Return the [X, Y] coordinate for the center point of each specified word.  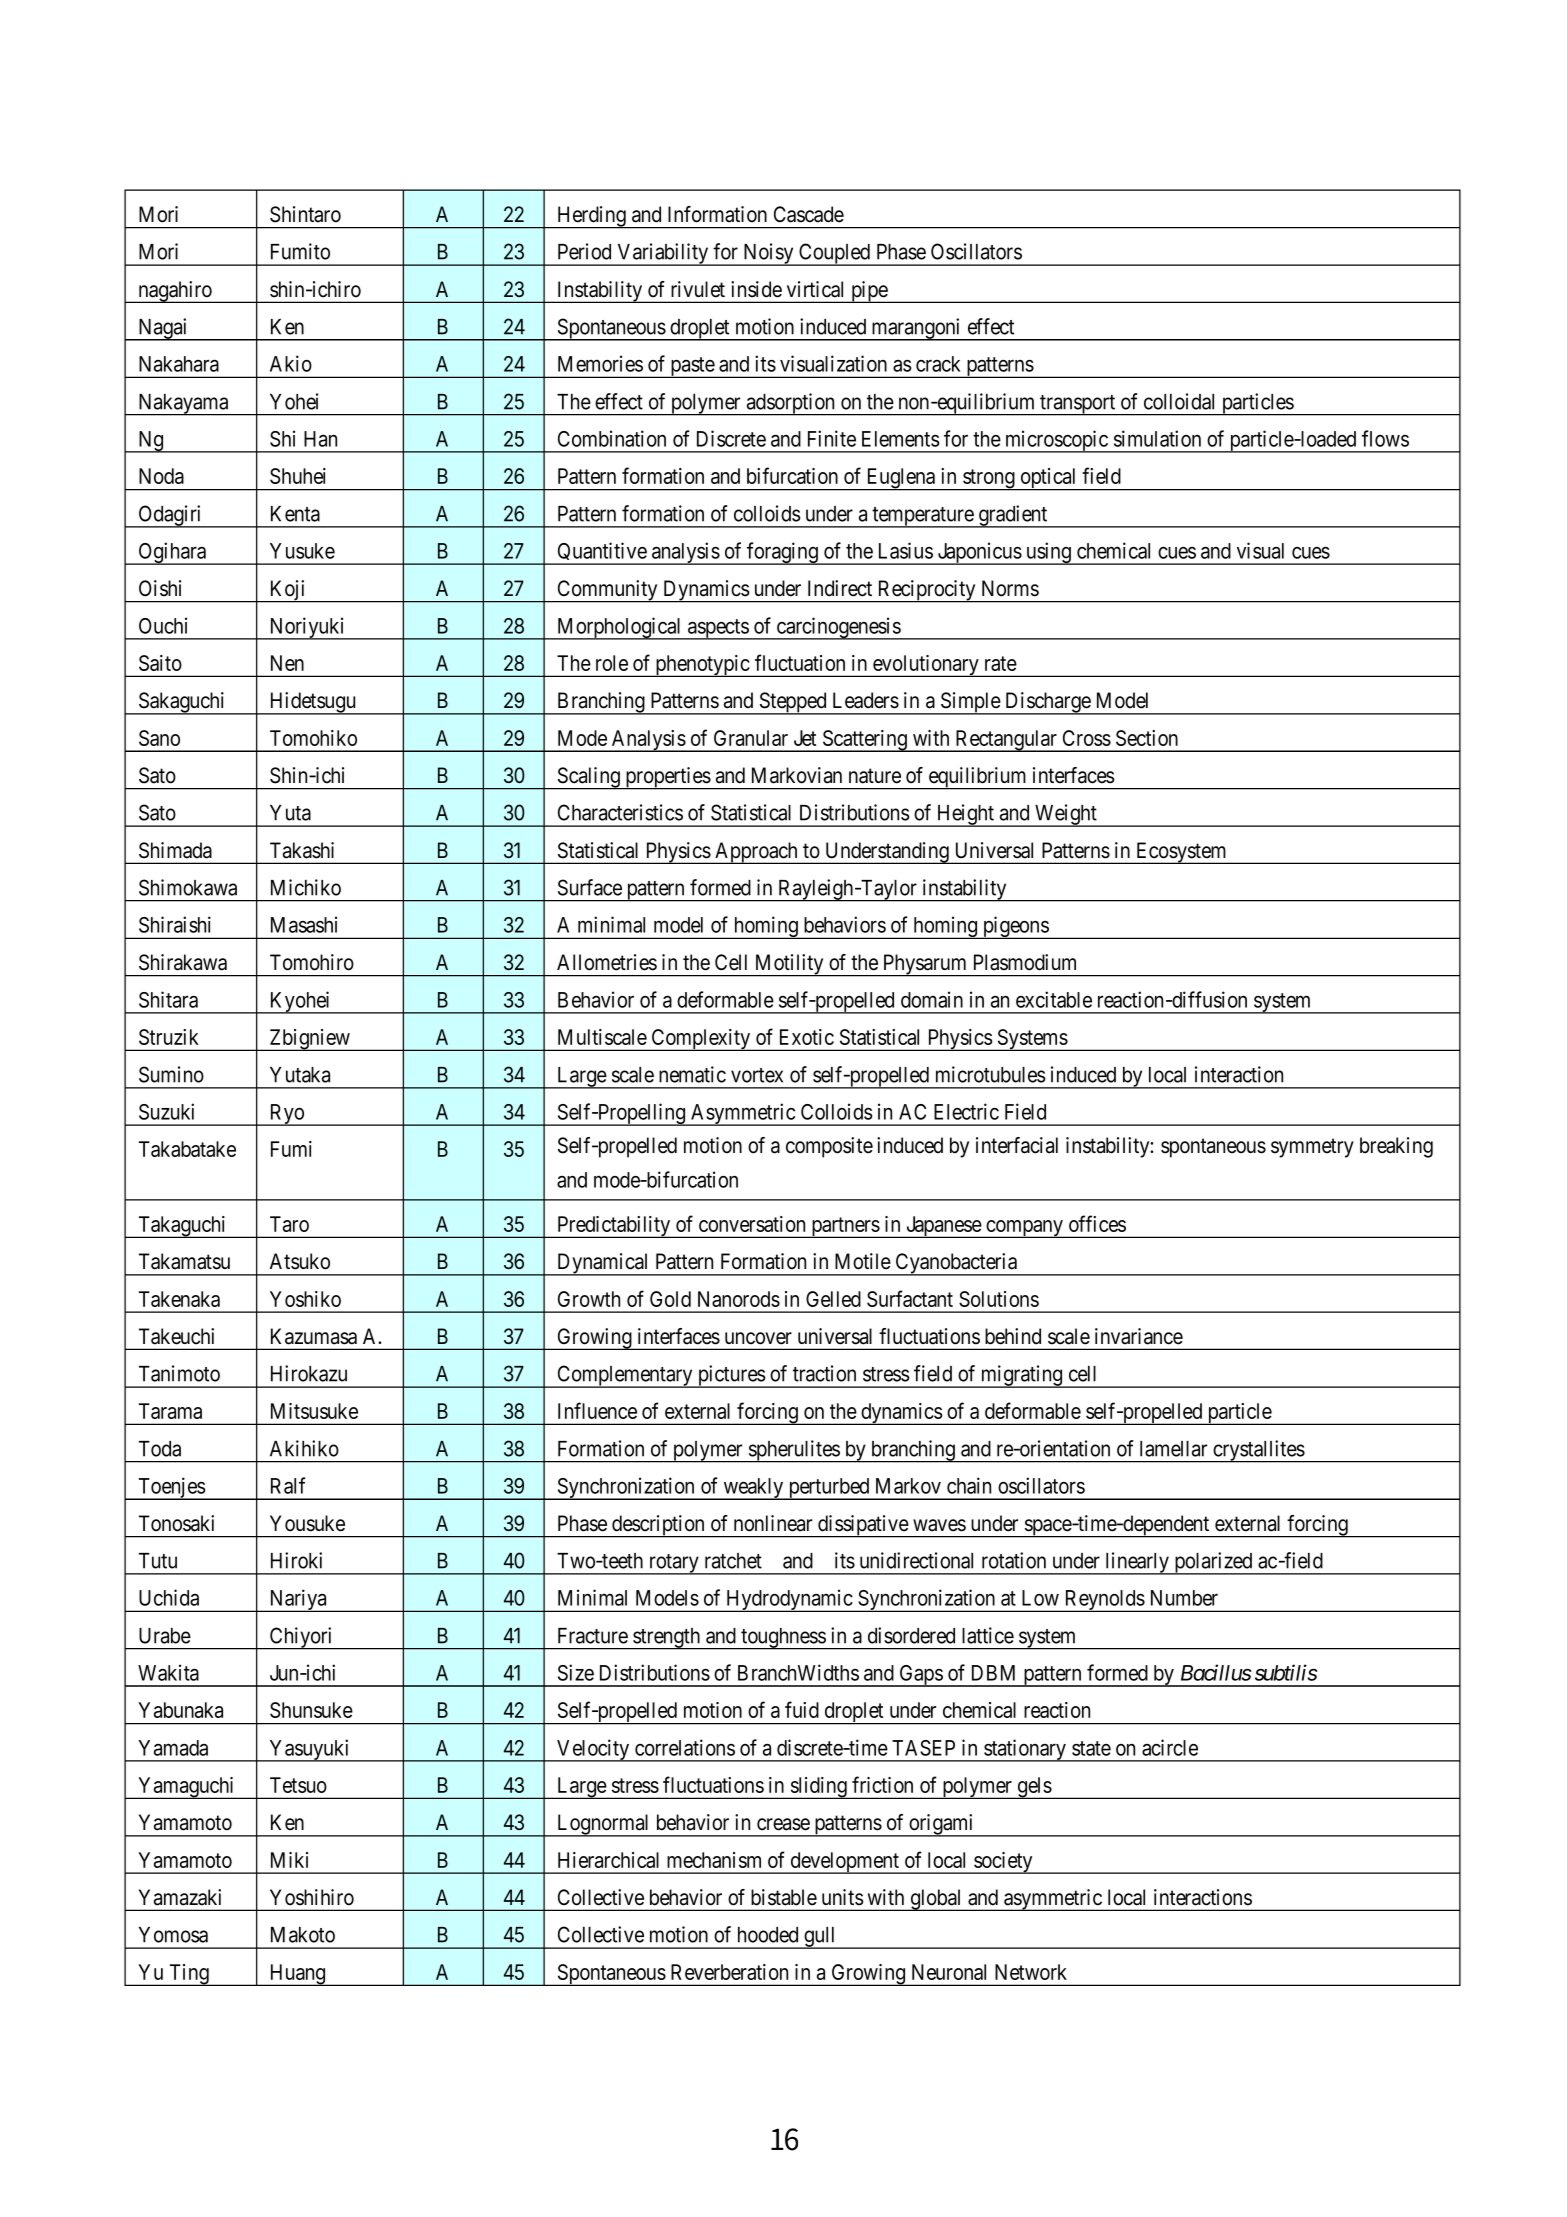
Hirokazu [309, 1373]
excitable [1054, 999]
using [1048, 553]
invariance [1139, 1336]
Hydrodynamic [789, 1600]
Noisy [768, 254]
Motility [789, 965]
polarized [1213, 1563]
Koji [288, 591]
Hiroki [296, 1560]
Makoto [303, 1935]
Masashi [304, 924]
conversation [752, 1224]
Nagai [163, 329]
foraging [782, 553]
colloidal [1179, 401]
